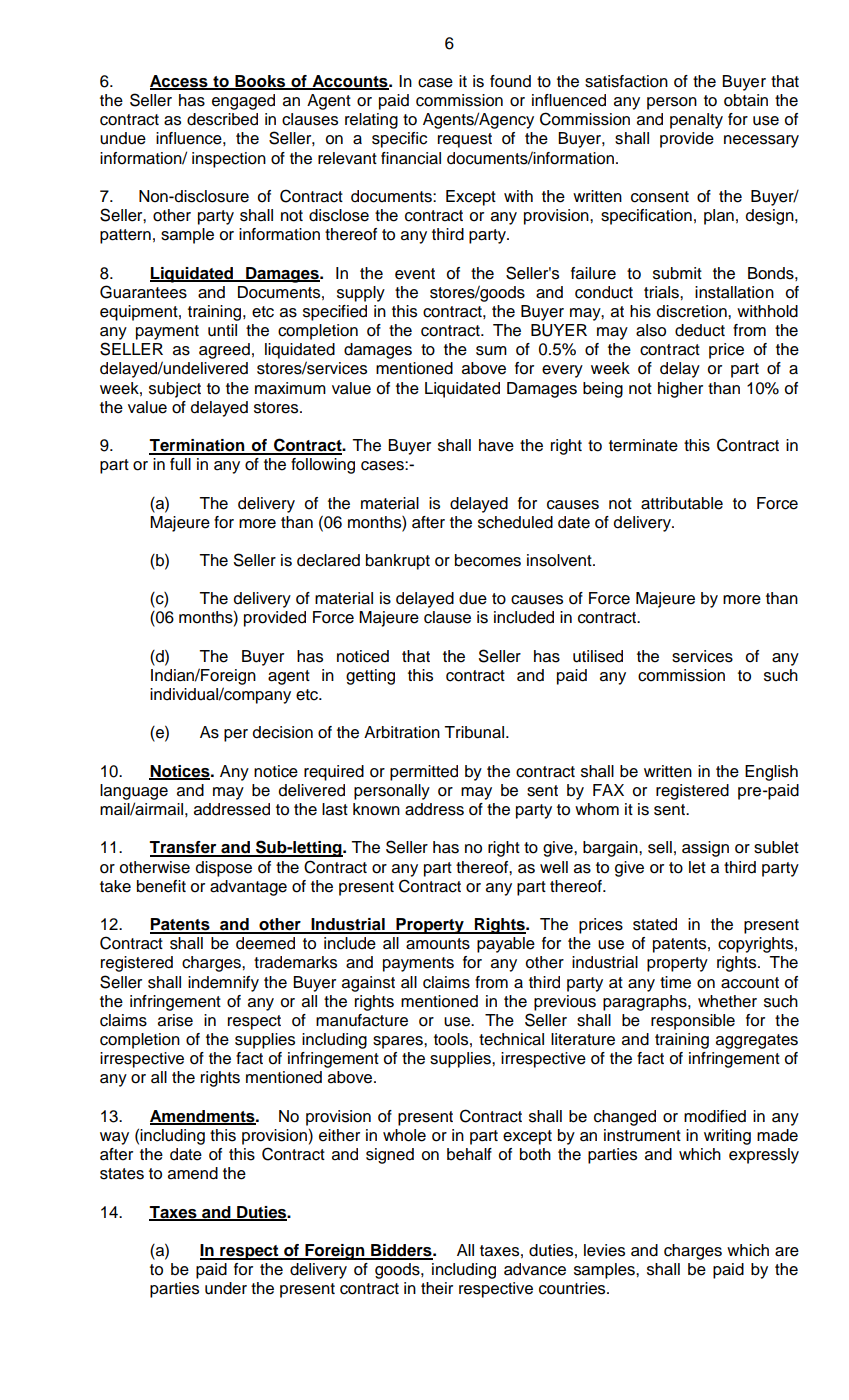 Image resolution: width=849 pixels, height=1400 pixels. What do you see at coordinates (465, 140) in the page?
I see `request` at bounding box center [465, 140].
